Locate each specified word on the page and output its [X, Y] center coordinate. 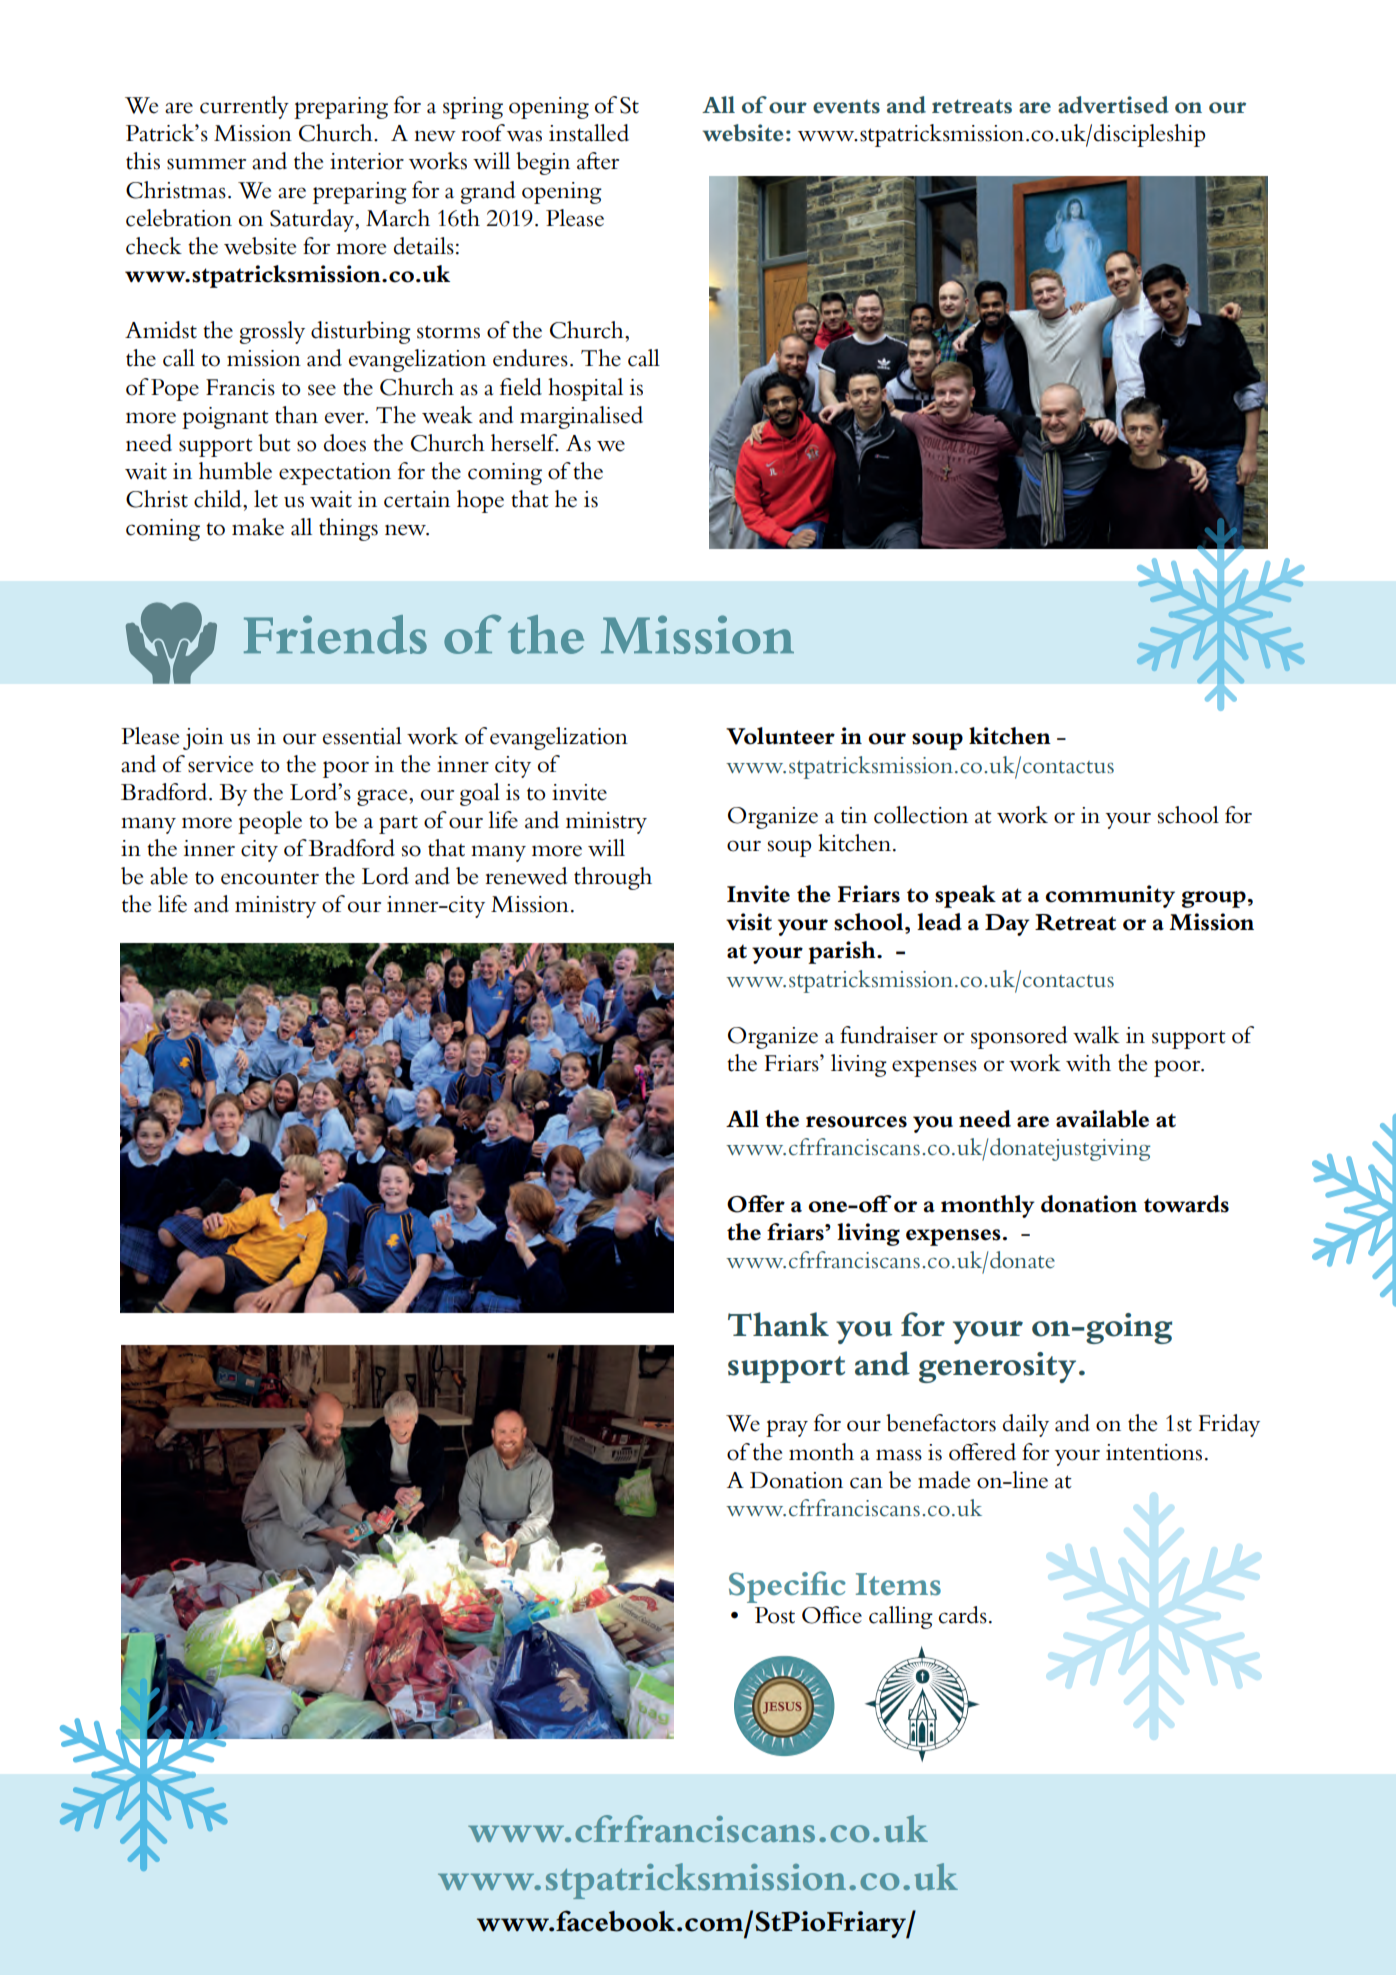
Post [775, 1615]
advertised [1113, 105]
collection [921, 815]
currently [244, 107]
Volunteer [780, 736]
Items [898, 1584]
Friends [335, 634]
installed [589, 133]
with [1088, 1063]
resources [856, 1122]
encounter [270, 878]
